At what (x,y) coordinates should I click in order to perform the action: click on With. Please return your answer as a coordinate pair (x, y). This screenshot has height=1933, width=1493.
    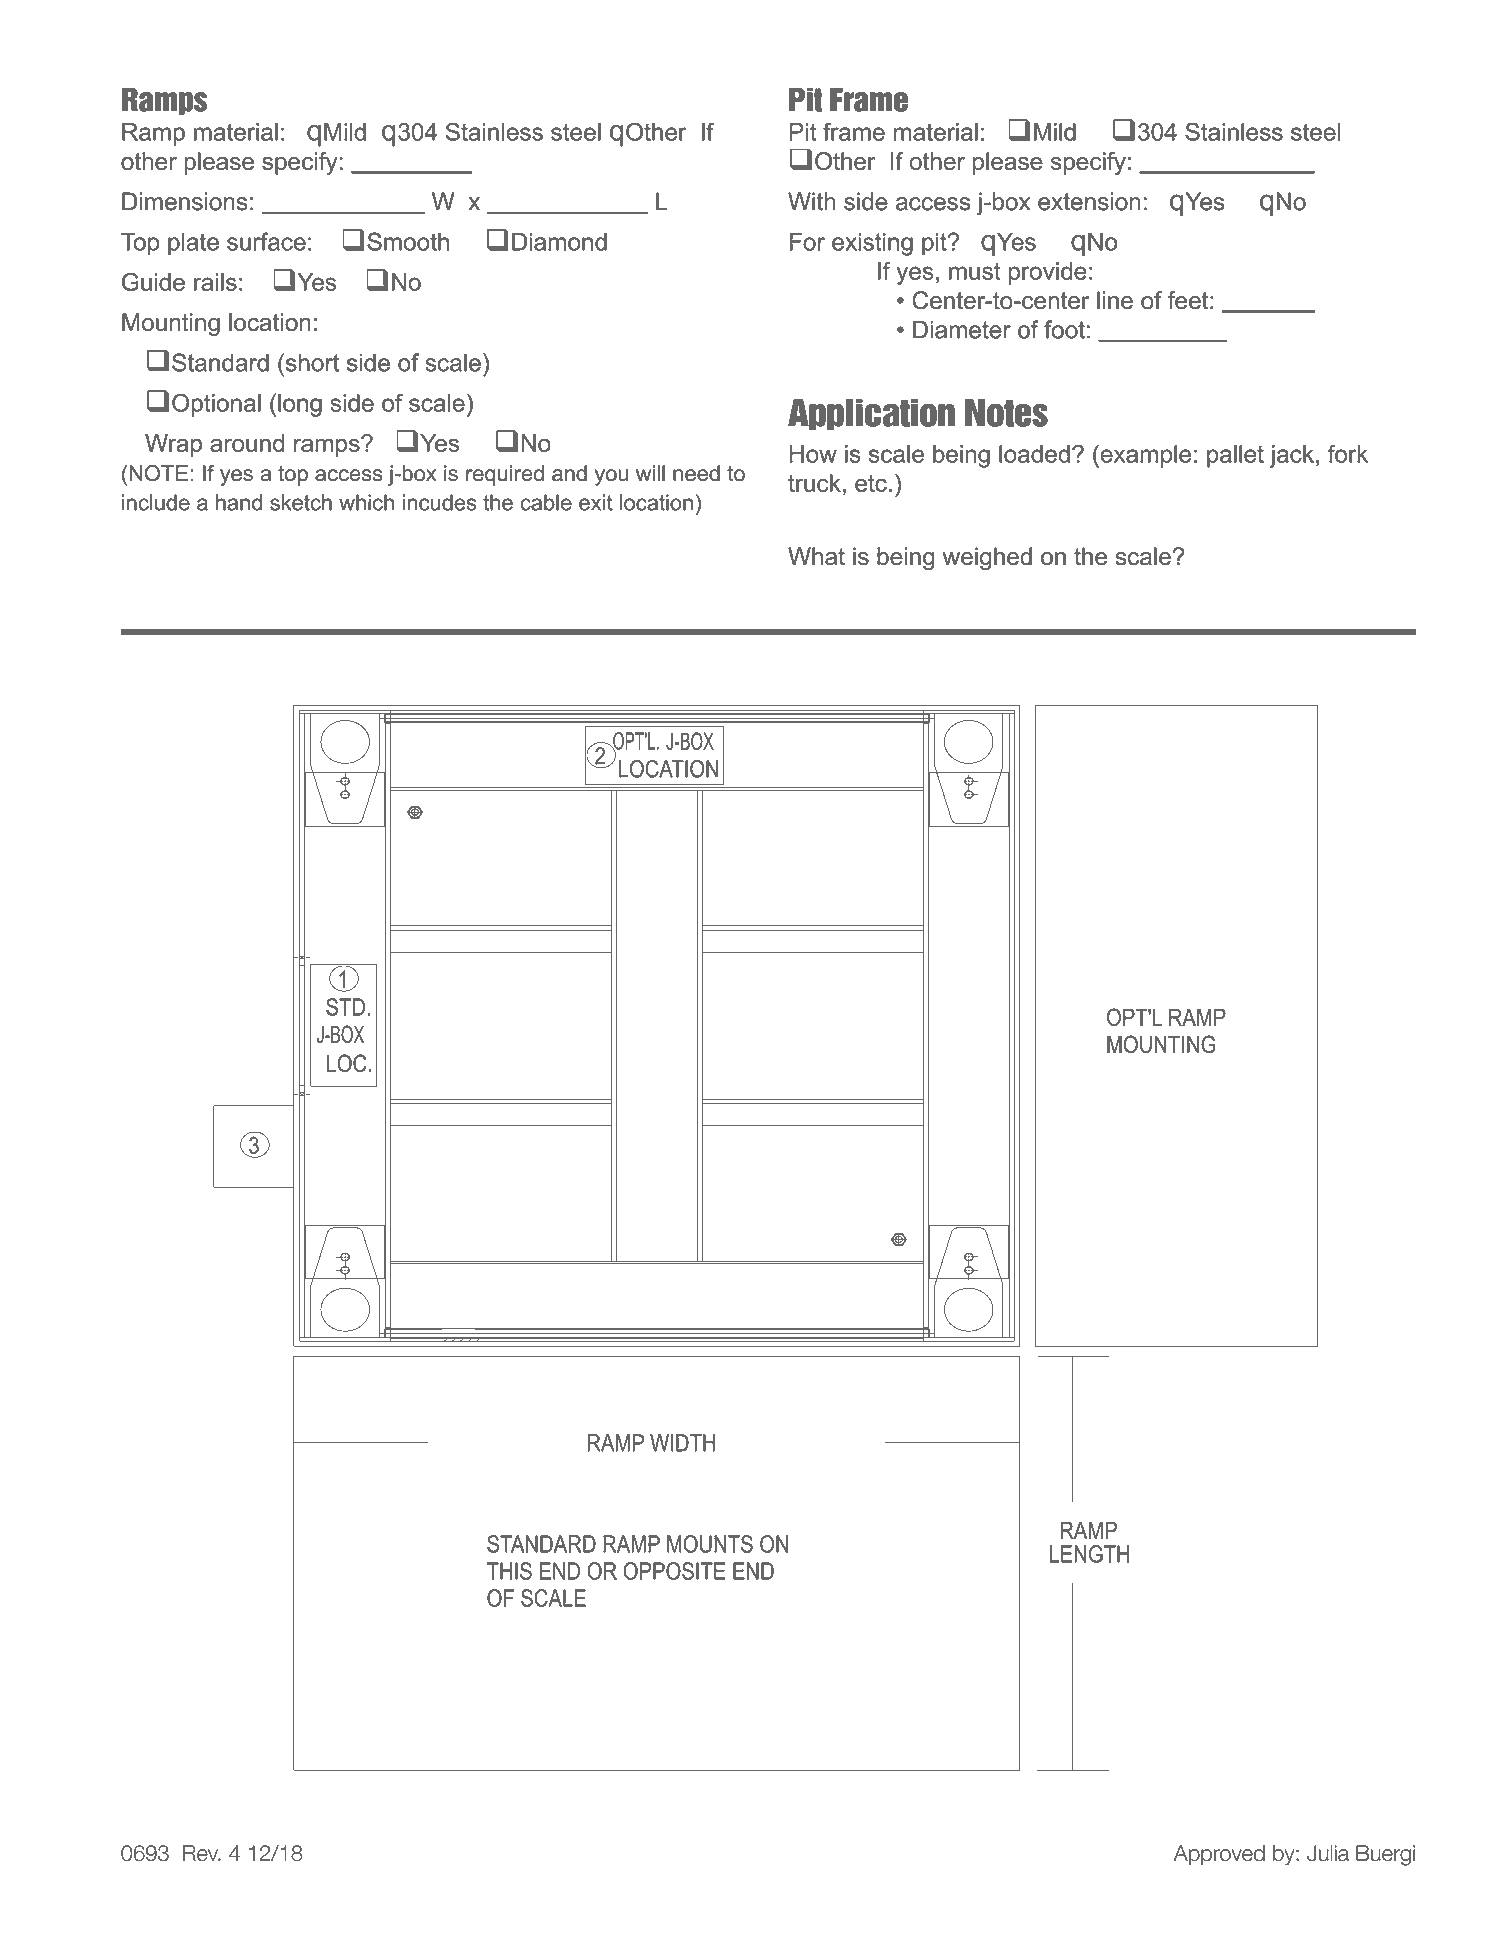
    Looking at the image, I should click on (812, 201).
